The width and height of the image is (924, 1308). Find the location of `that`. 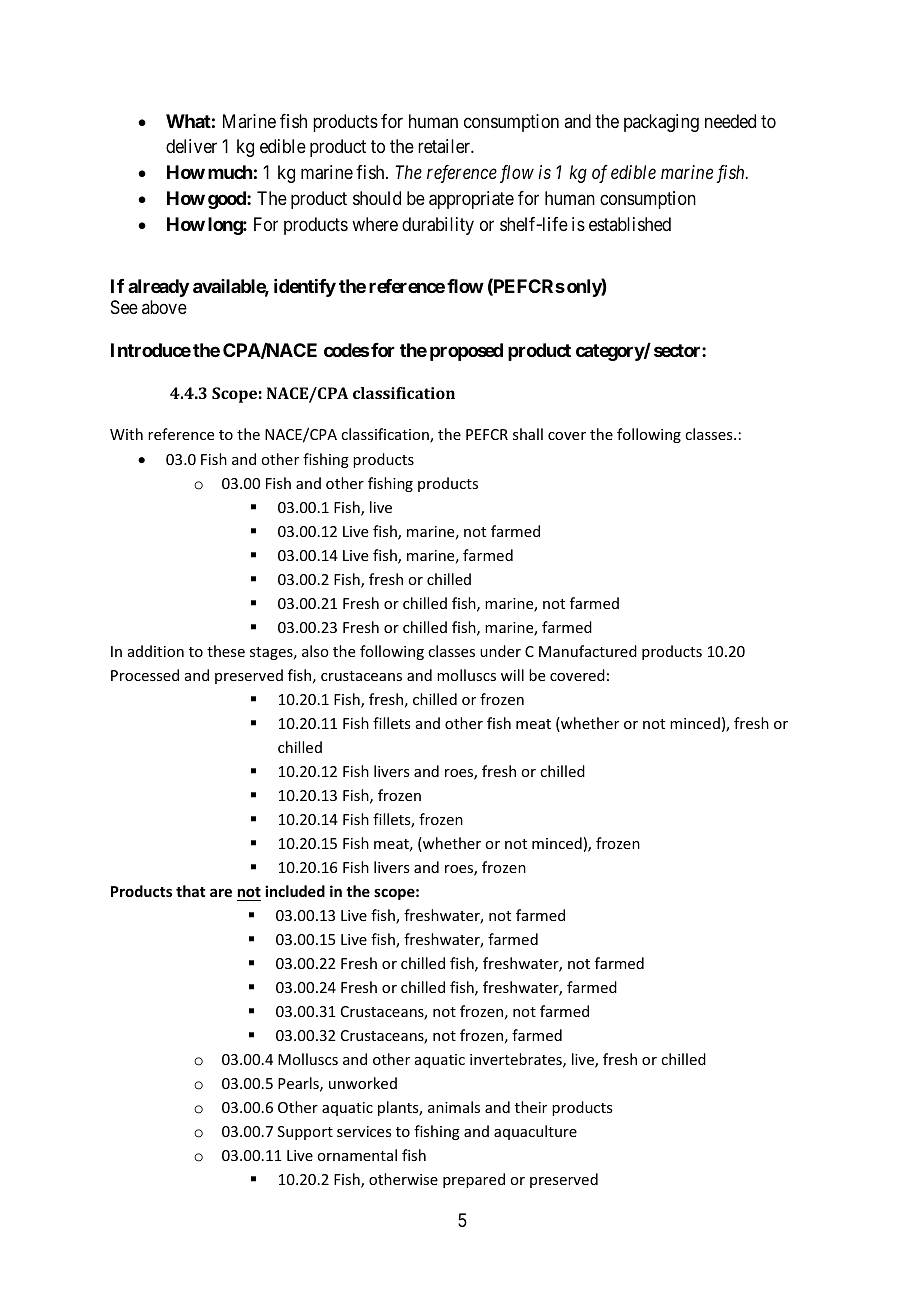

that is located at coordinates (190, 891).
